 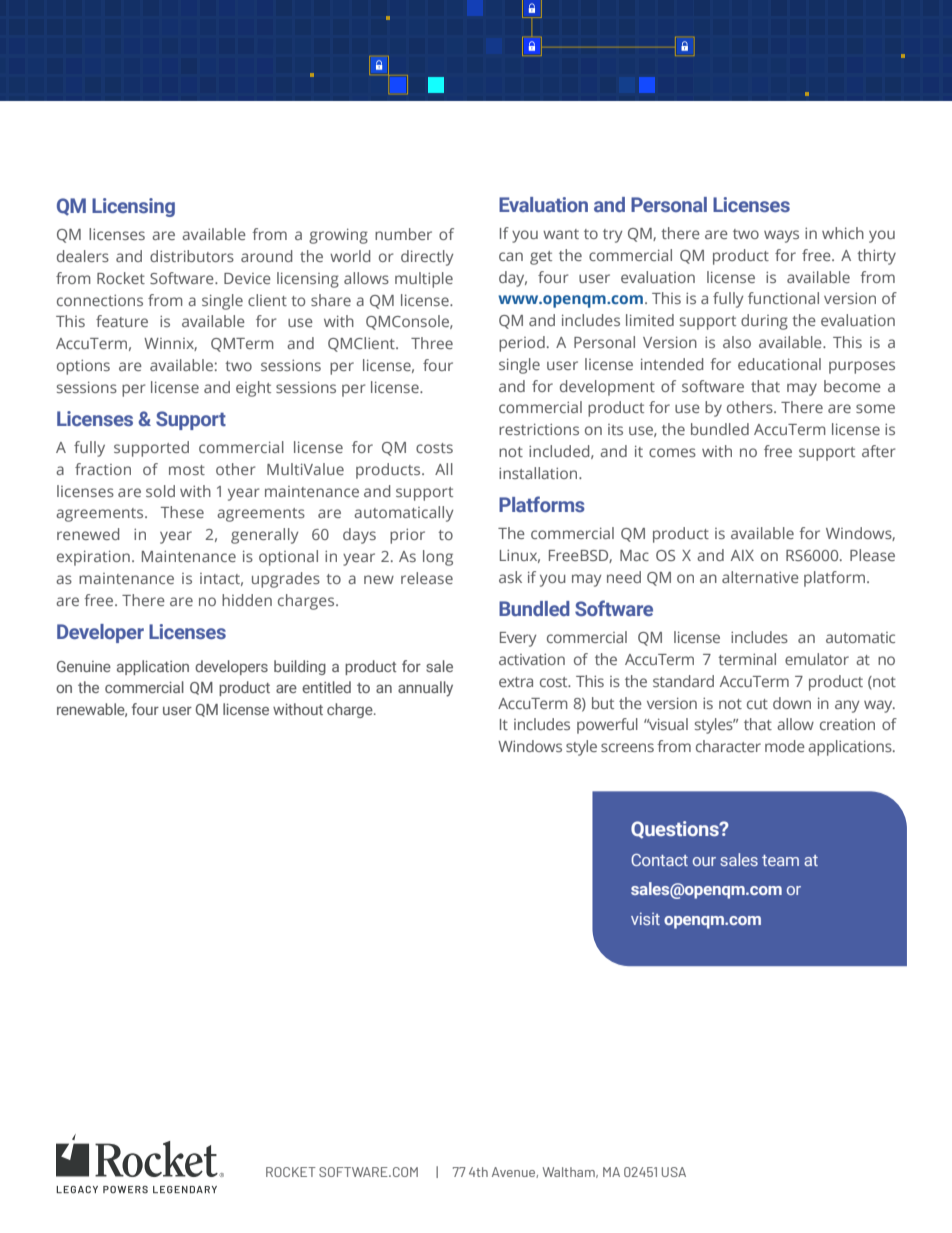 What do you see at coordinates (187, 470) in the screenshot?
I see `most` at bounding box center [187, 470].
